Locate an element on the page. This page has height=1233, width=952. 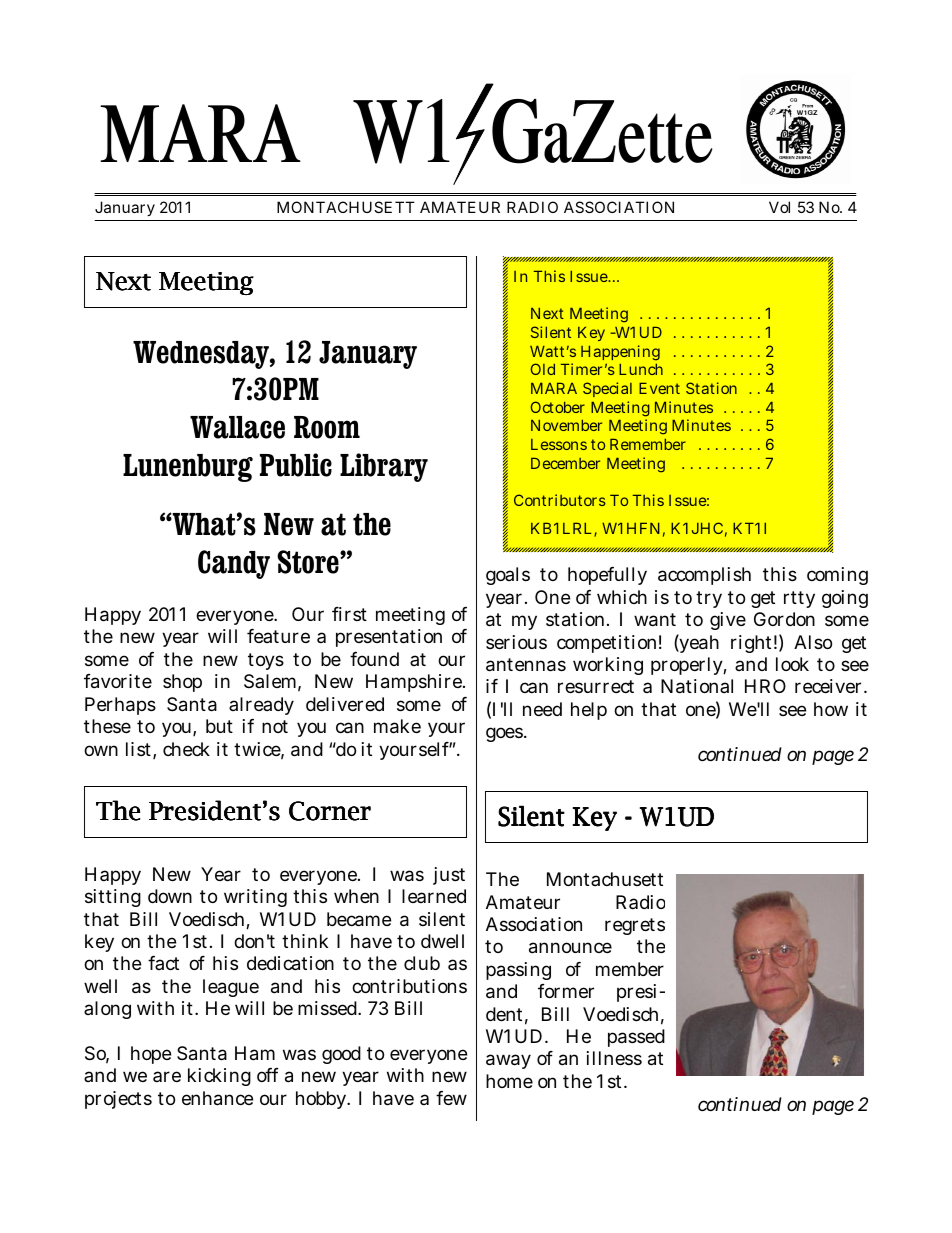
look is located at coordinates (792, 664).
